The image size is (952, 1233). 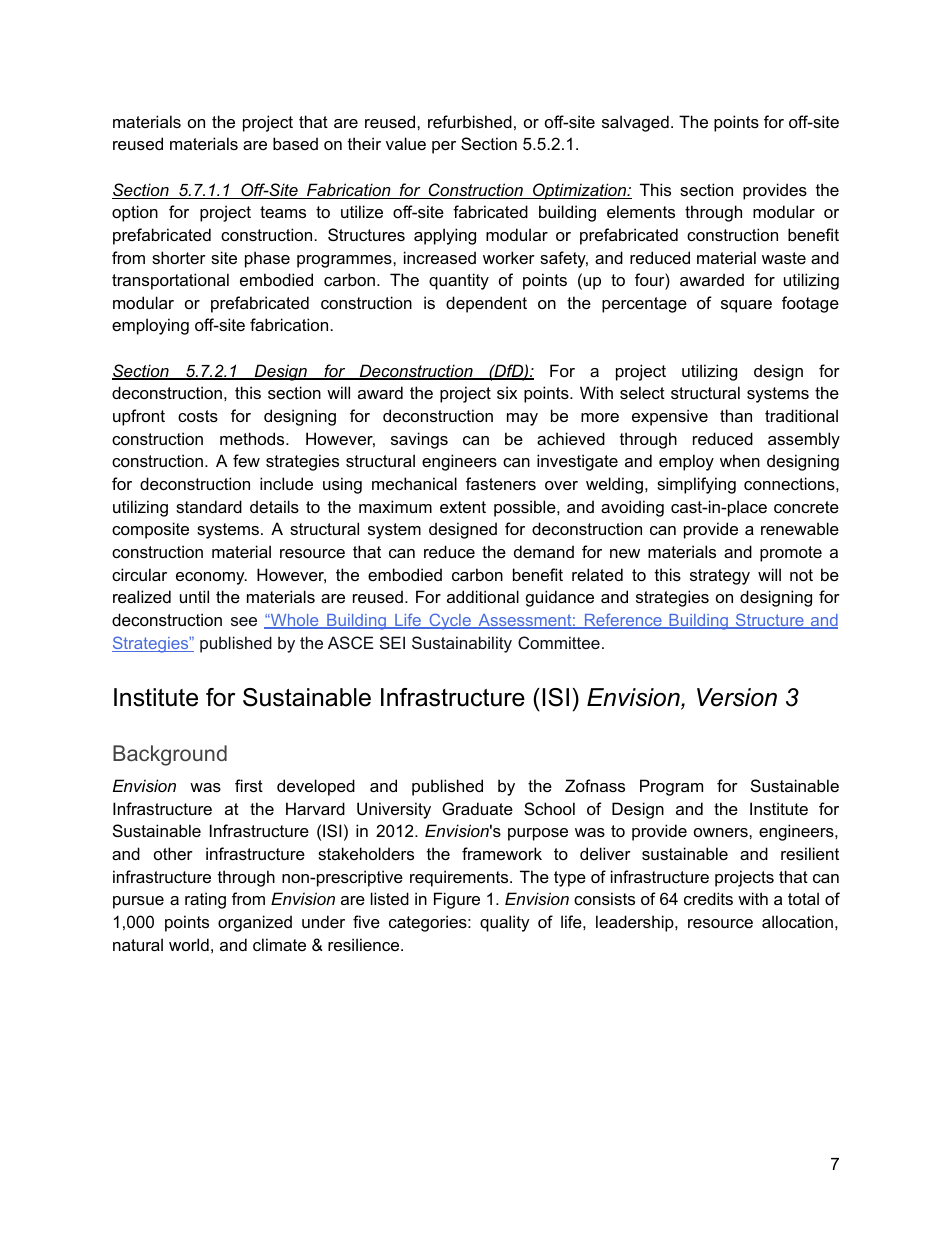 I want to click on rating, so click(x=205, y=900).
